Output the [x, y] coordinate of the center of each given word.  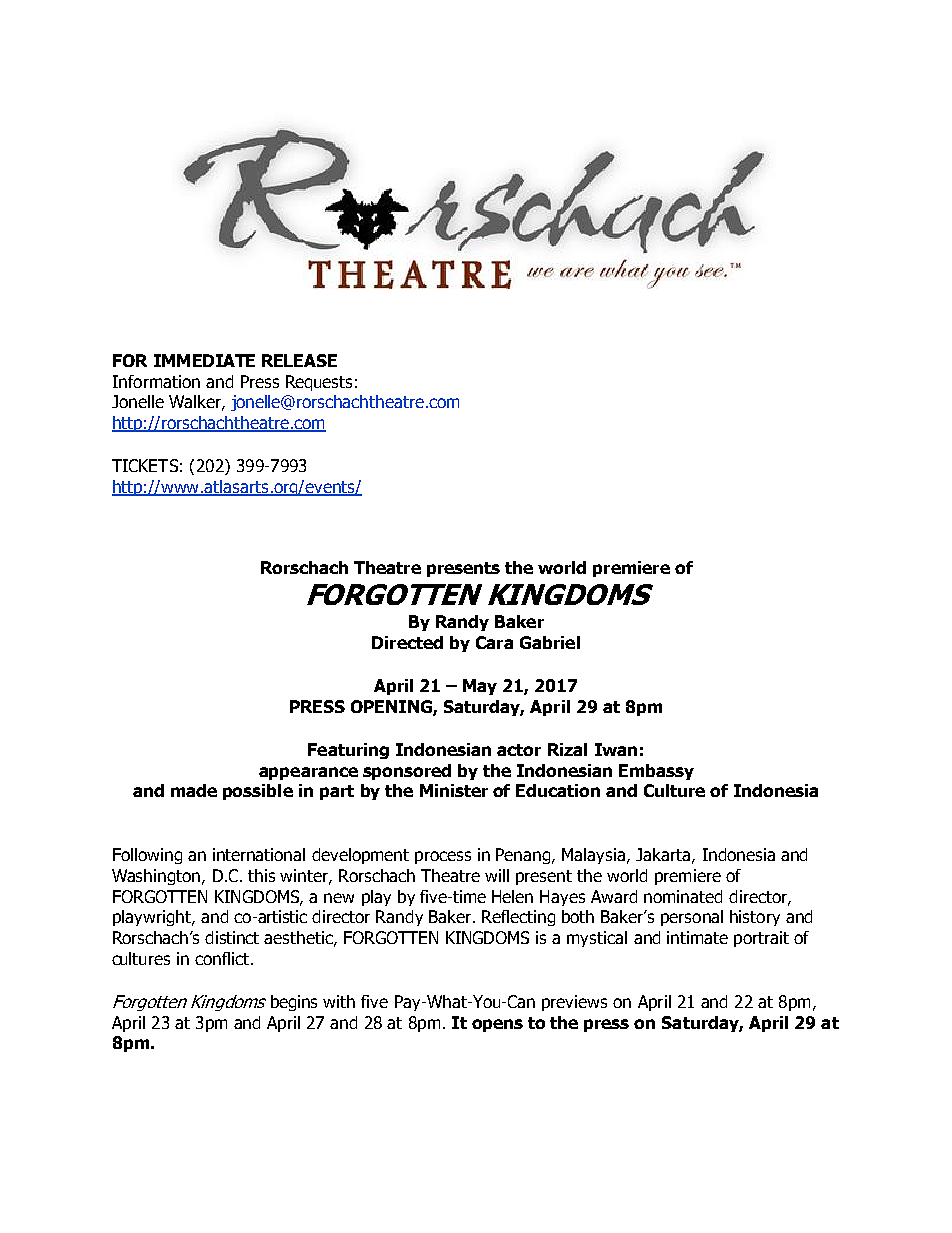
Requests [319, 383]
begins [294, 1003]
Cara [494, 642]
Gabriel [550, 642]
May [480, 687]
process [443, 857]
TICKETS [145, 465]
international [259, 854]
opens [497, 1025]
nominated [683, 896]
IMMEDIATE [204, 360]
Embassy [656, 772]
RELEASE [299, 360]
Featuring [348, 751]
